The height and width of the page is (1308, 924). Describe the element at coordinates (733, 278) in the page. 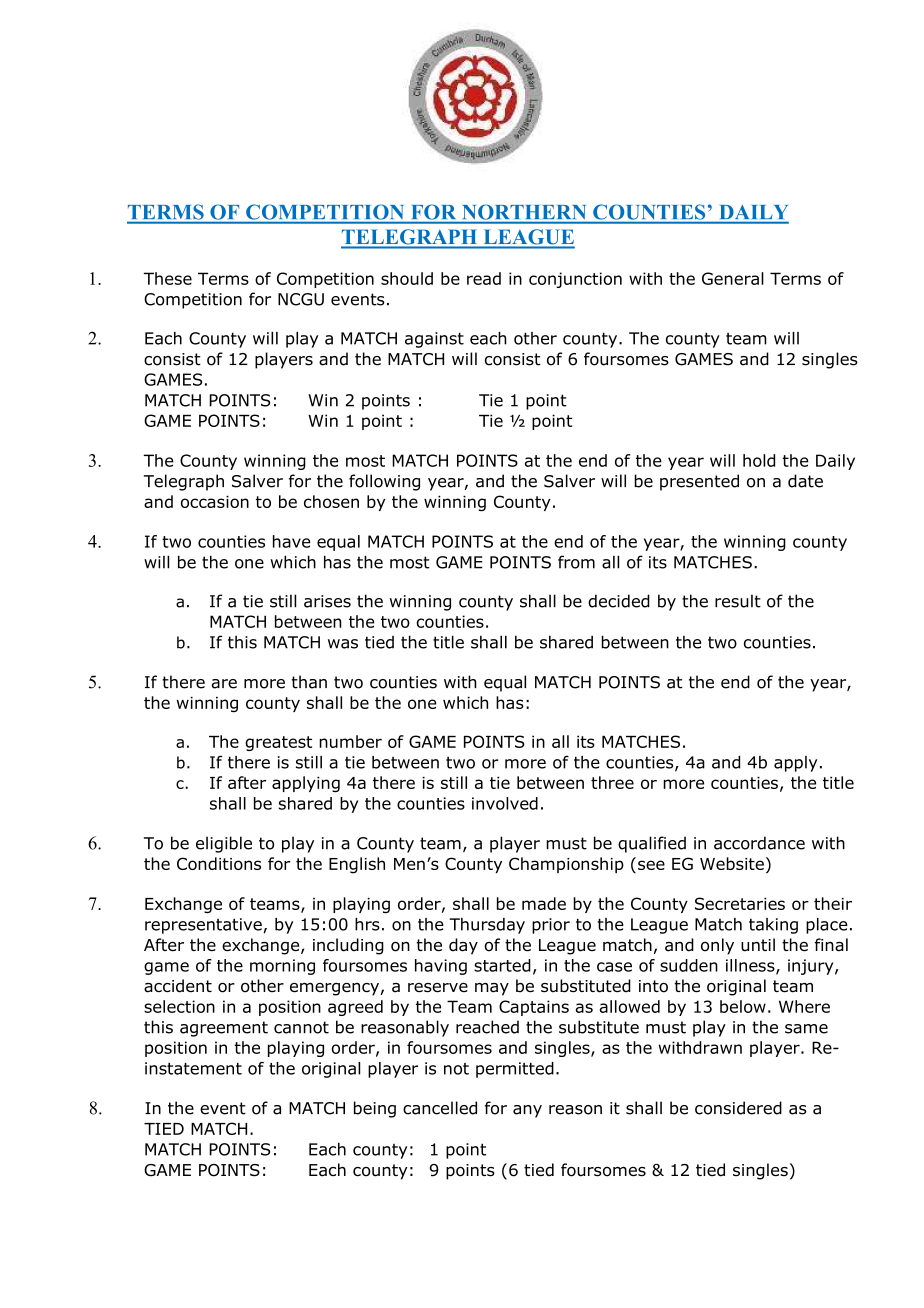

I see `General` at that location.
